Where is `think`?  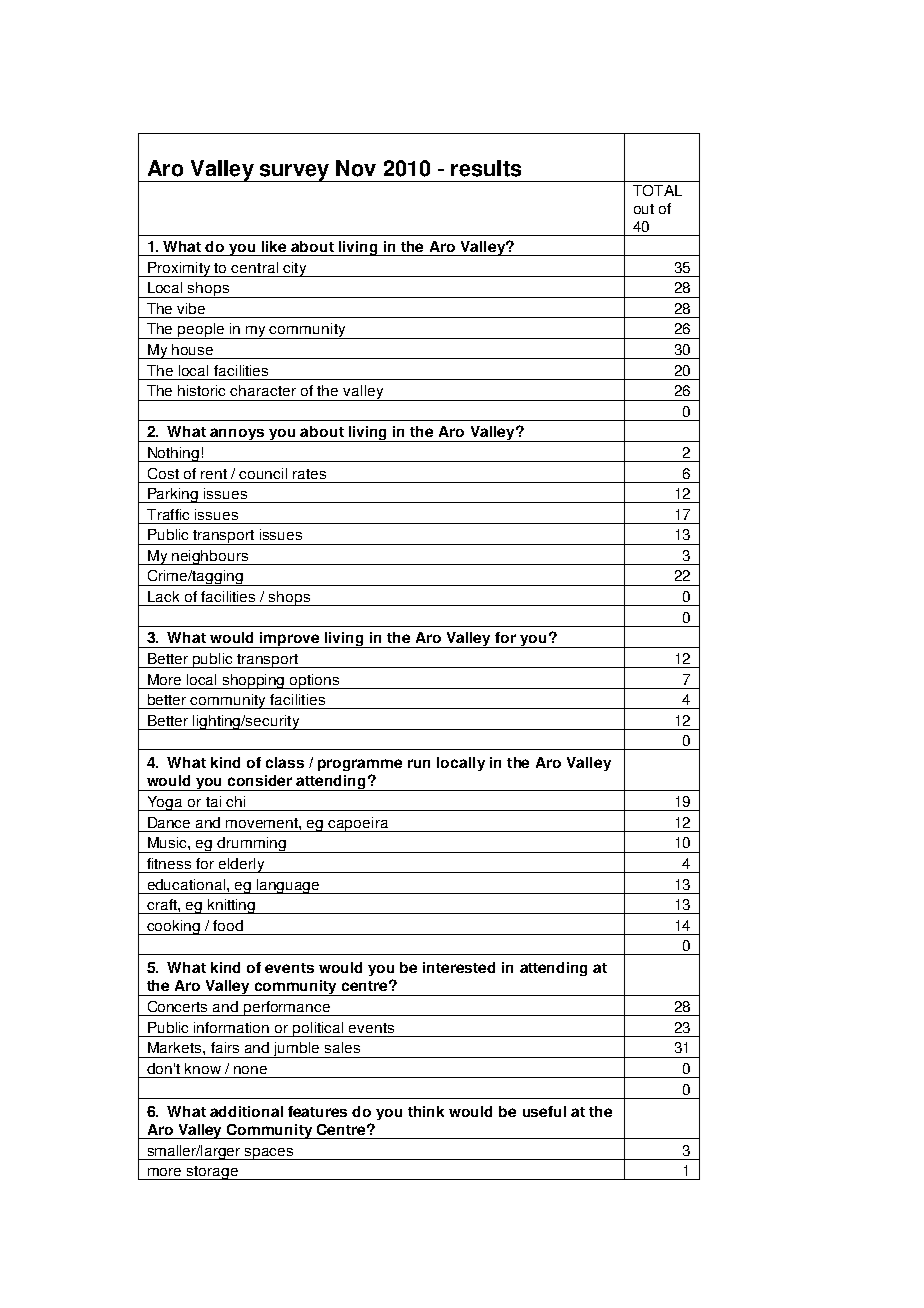 think is located at coordinates (426, 1111).
